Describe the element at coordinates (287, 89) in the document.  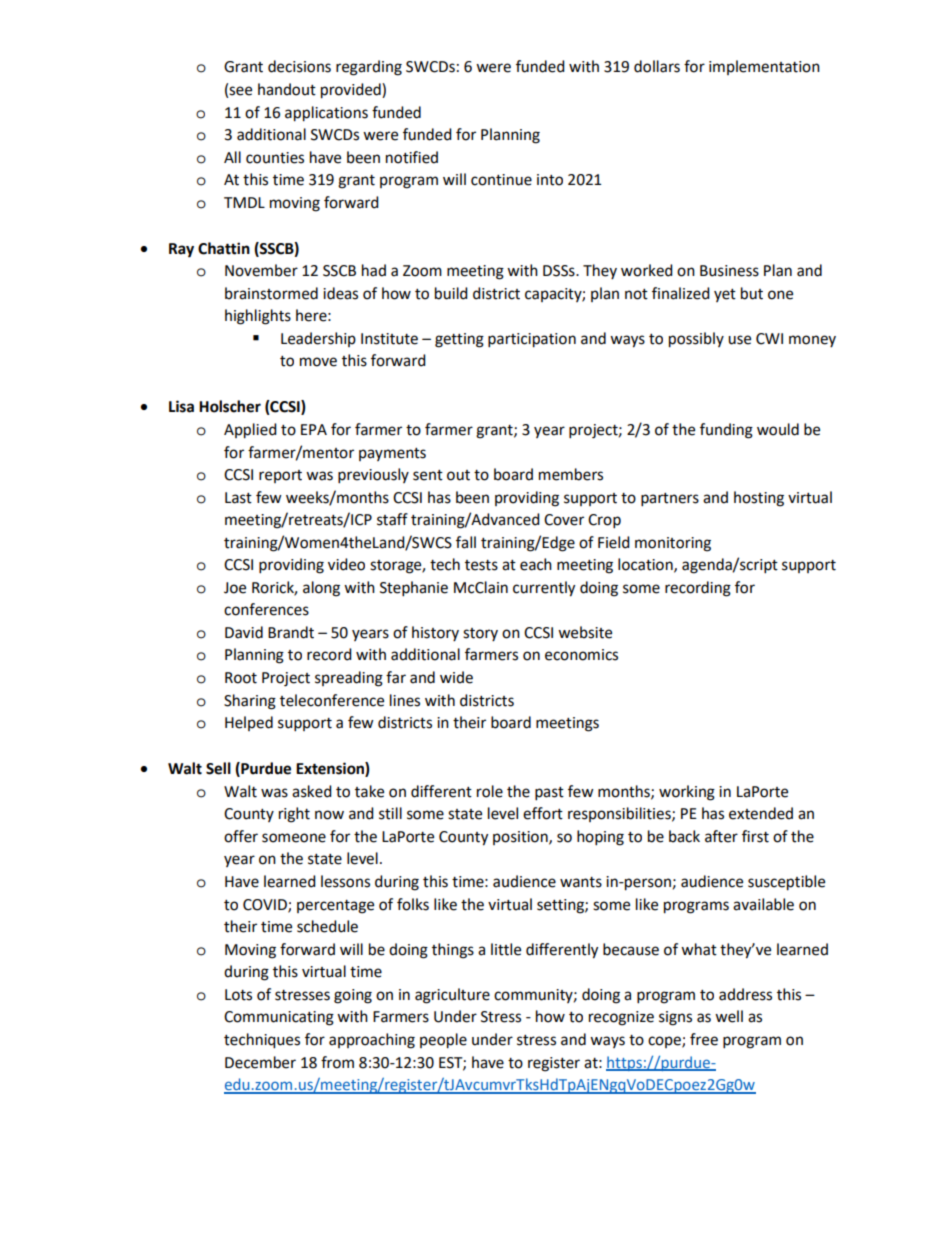
I see `handout` at that location.
